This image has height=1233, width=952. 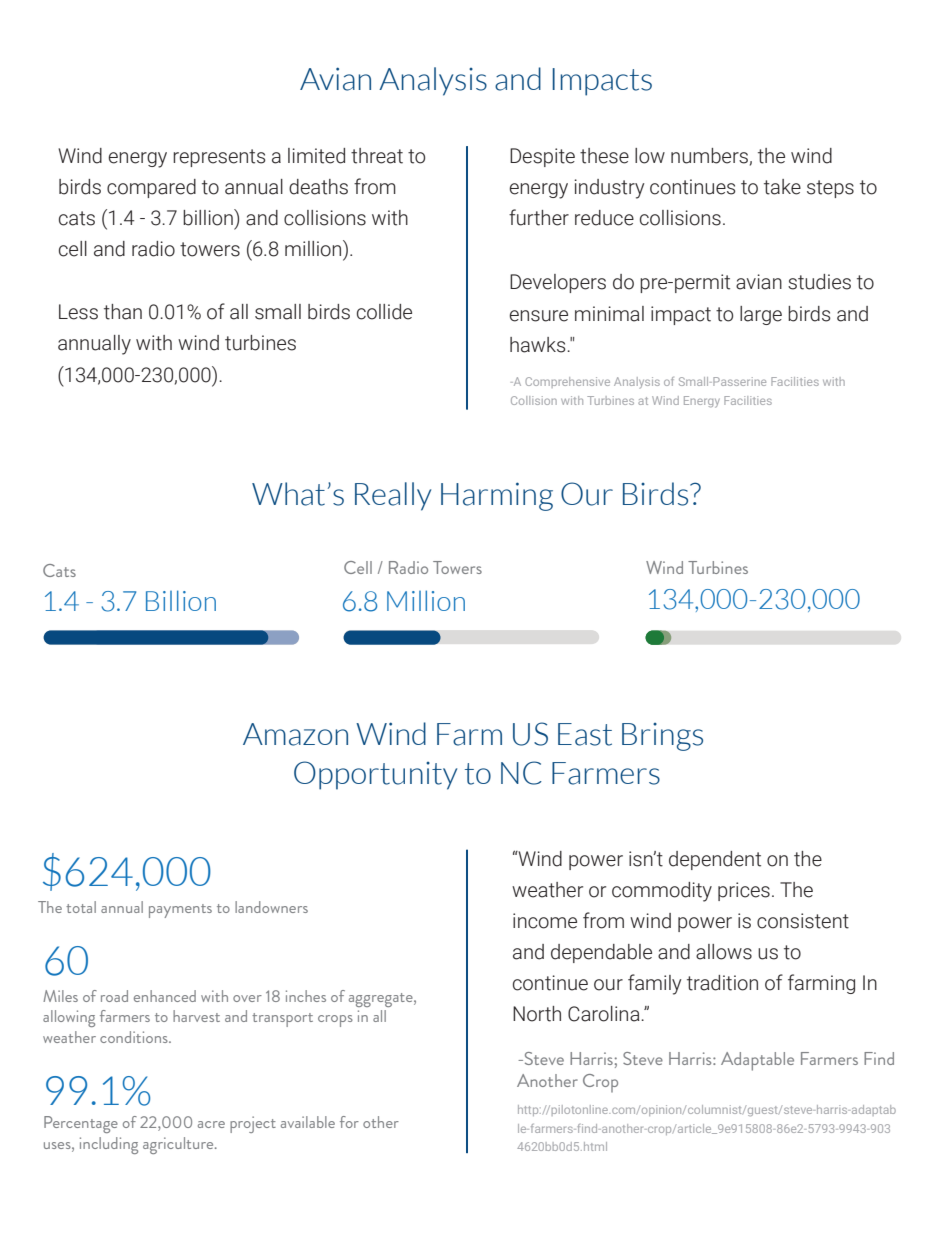 I want to click on allows, so click(x=724, y=952).
